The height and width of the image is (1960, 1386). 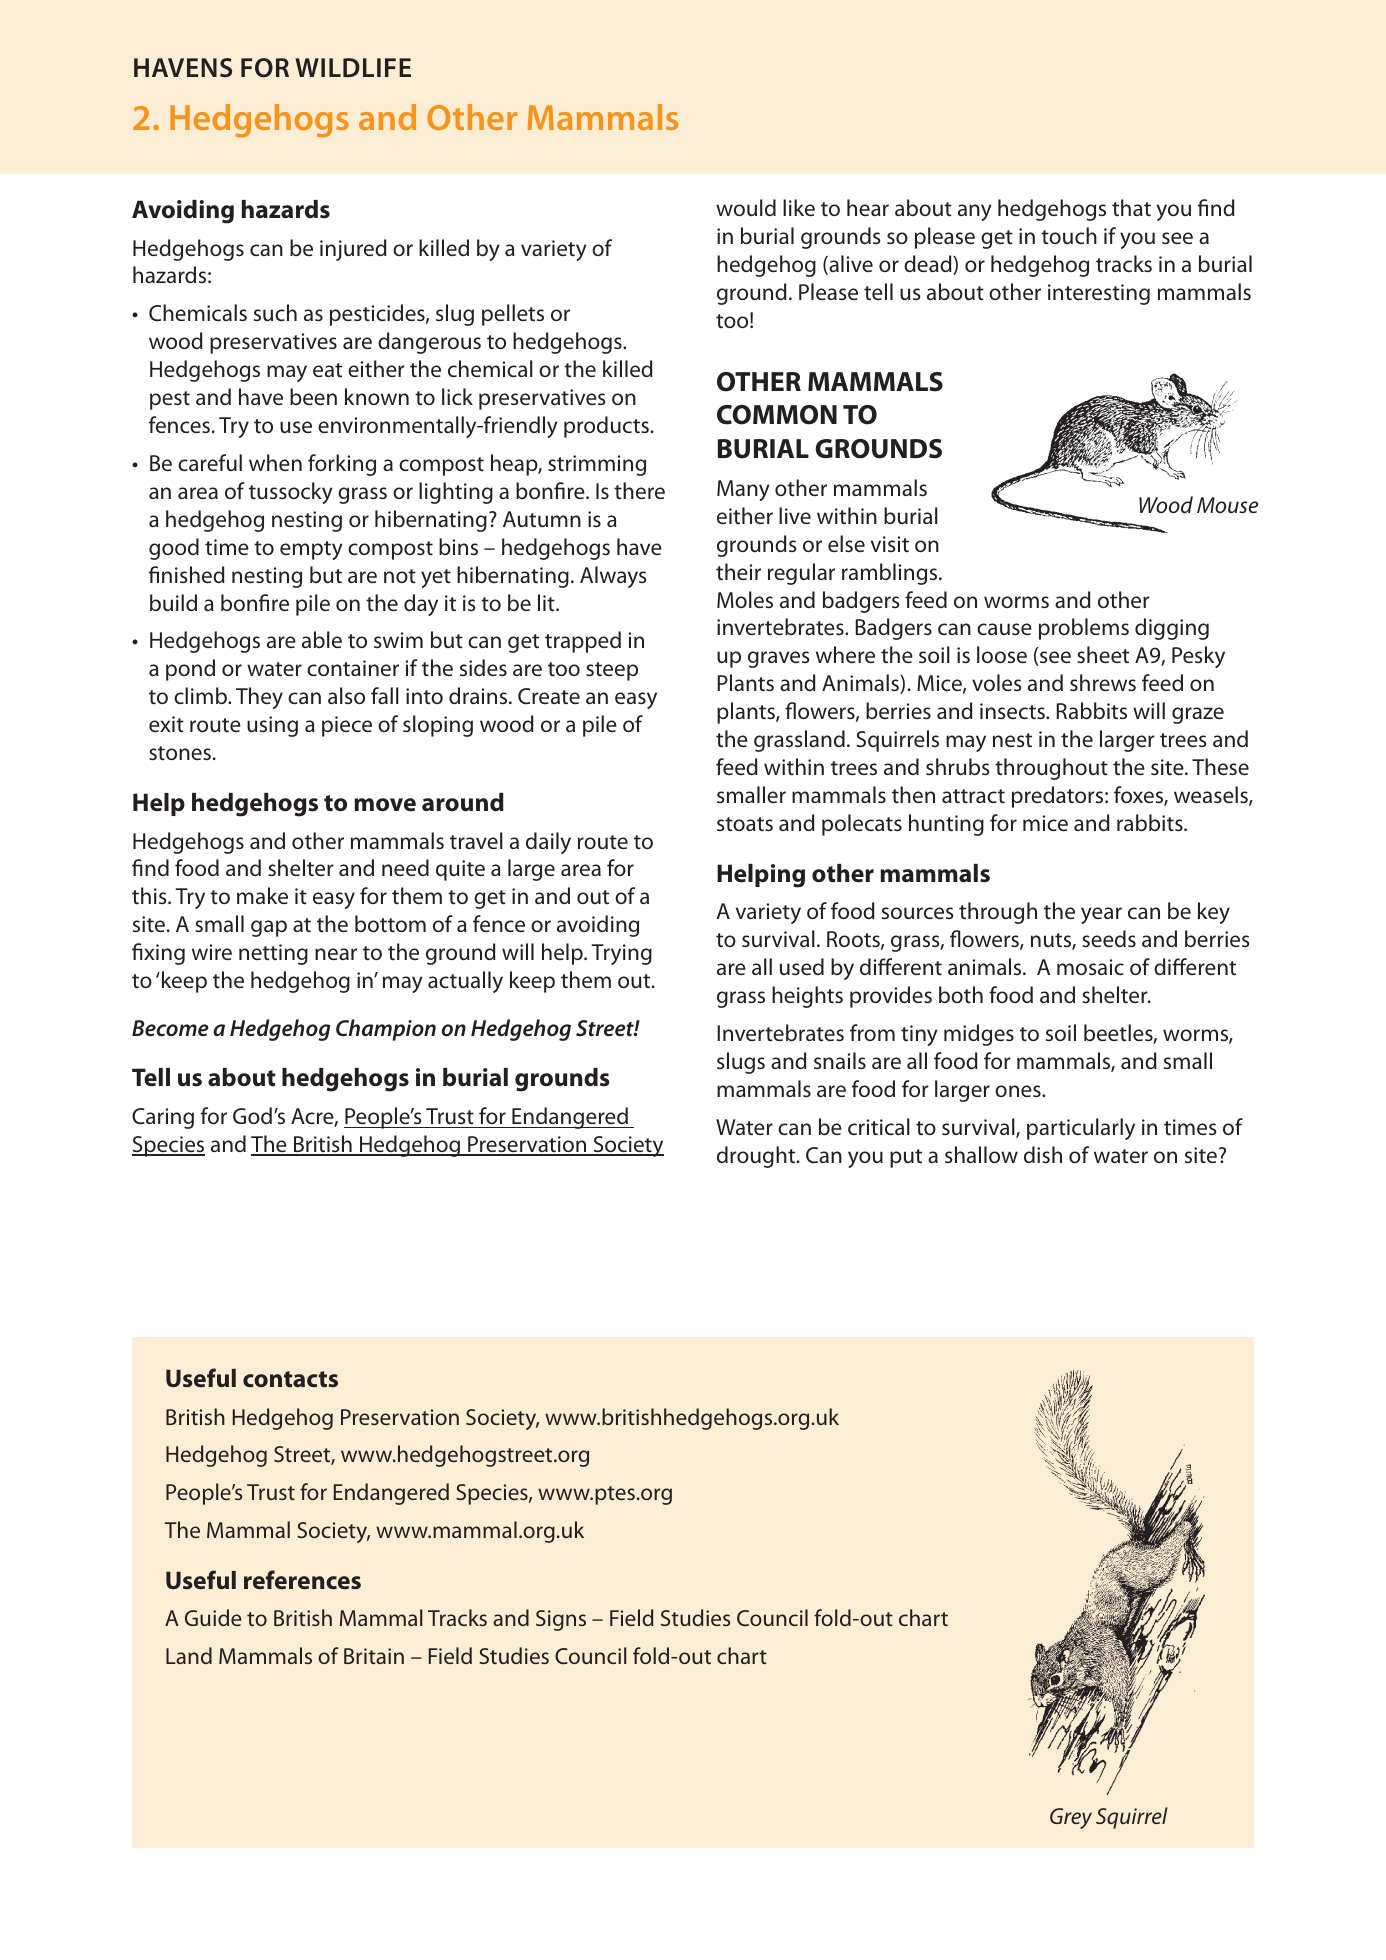 What do you see at coordinates (639, 491) in the image?
I see `there` at bounding box center [639, 491].
